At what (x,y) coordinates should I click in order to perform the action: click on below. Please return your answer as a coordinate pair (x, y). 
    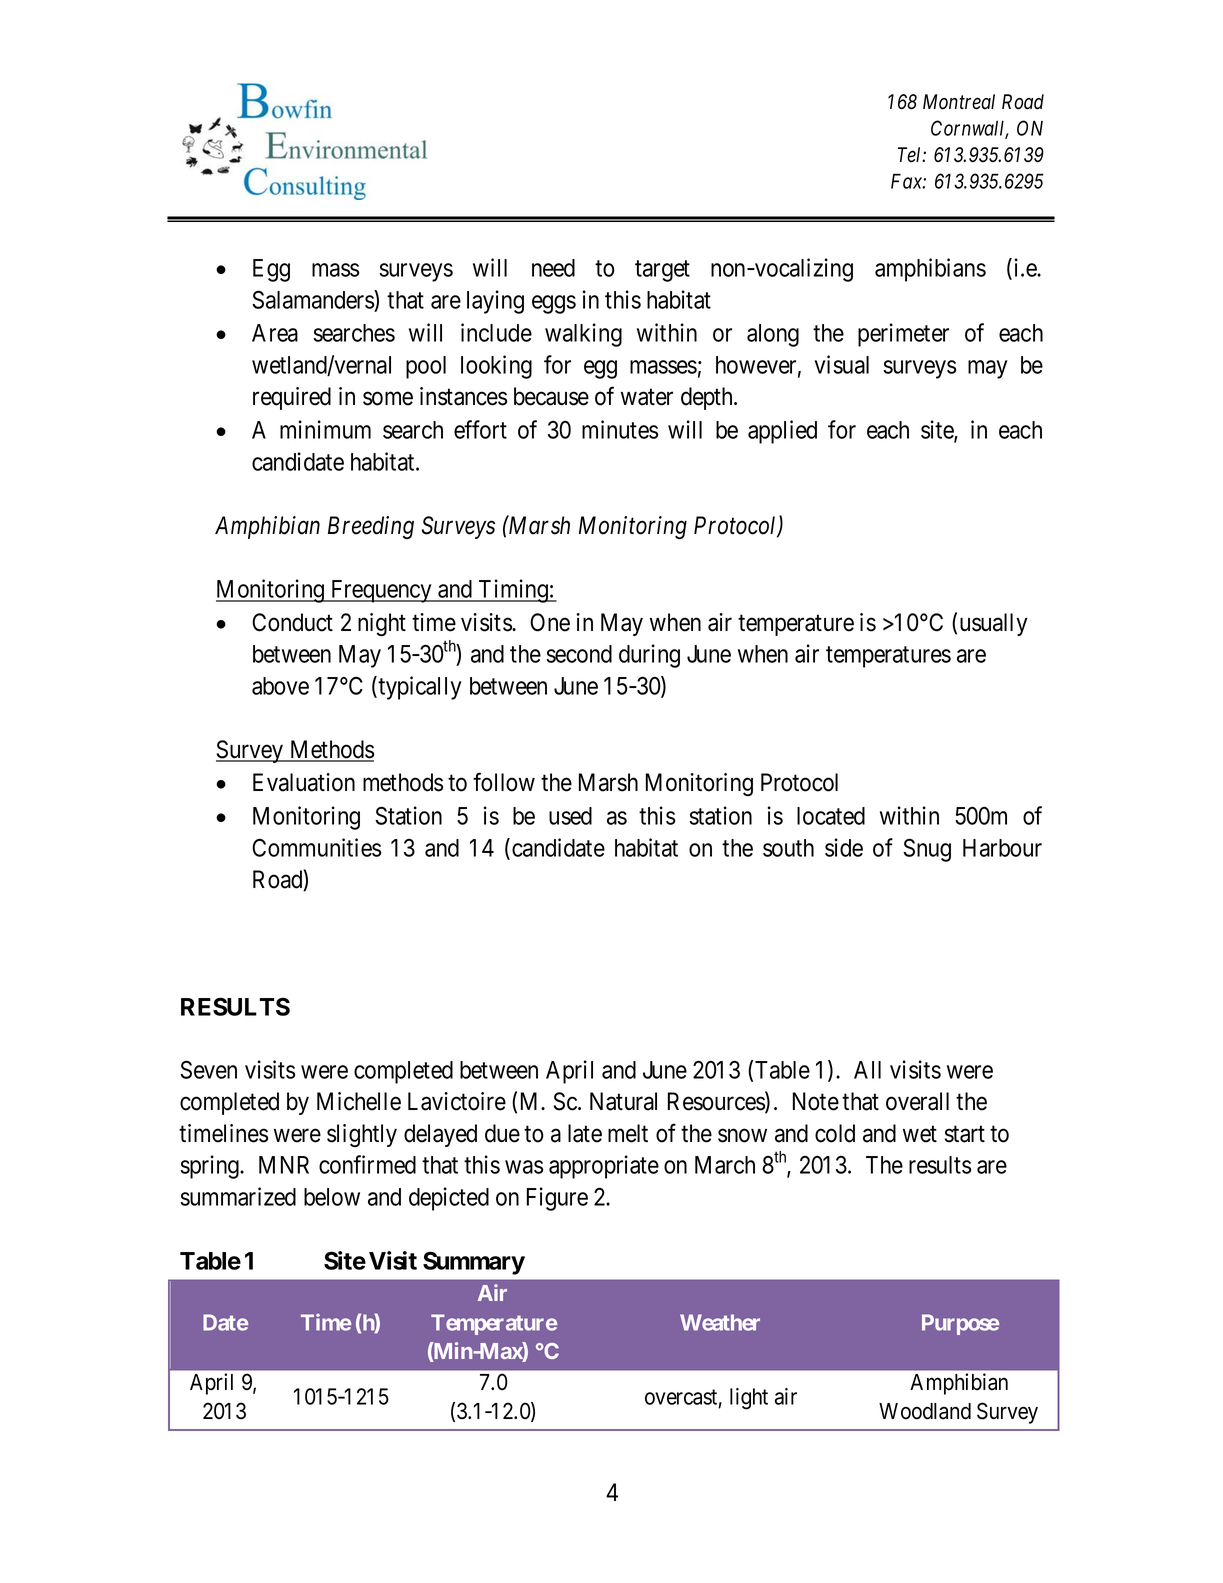
    Looking at the image, I should click on (332, 1197).
